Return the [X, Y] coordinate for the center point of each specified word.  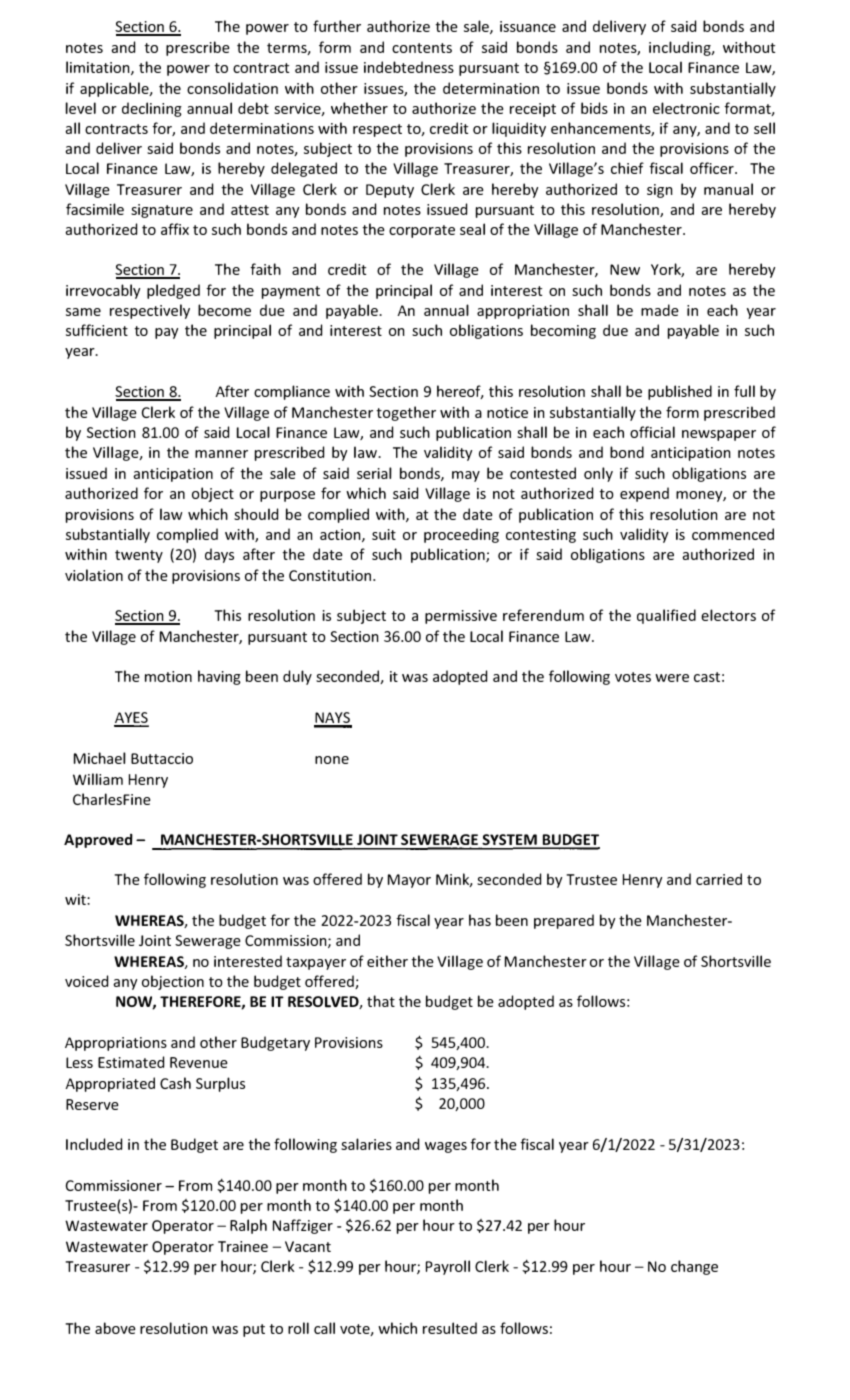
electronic [686, 108]
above [115, 1328]
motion [168, 676]
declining [152, 109]
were [672, 678]
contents [422, 48]
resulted [450, 1328]
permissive [461, 617]
